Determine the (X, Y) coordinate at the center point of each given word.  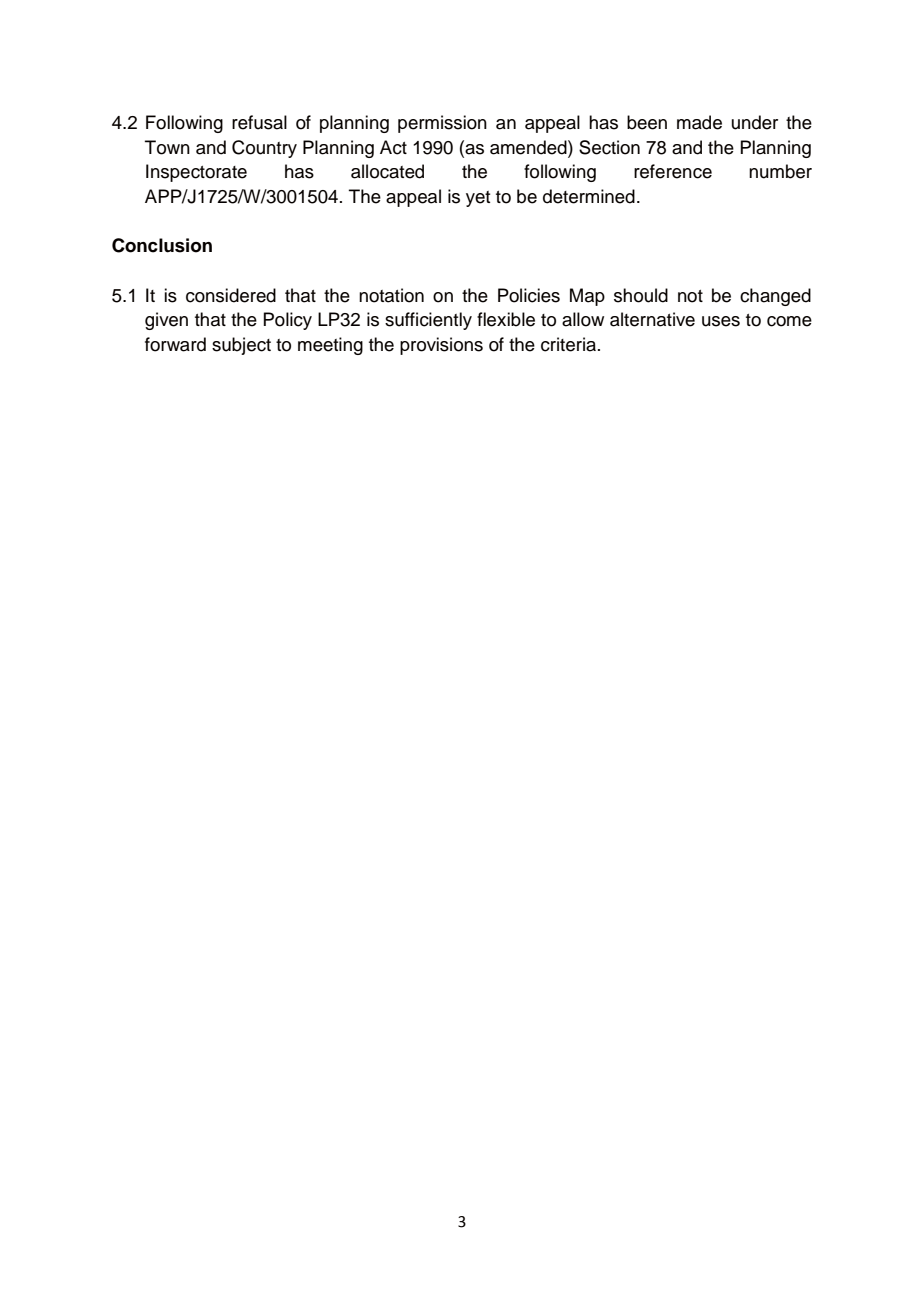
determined (589, 196)
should (641, 295)
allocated (387, 171)
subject (241, 346)
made (699, 122)
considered (231, 295)
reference (673, 171)
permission (442, 124)
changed (775, 297)
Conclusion (162, 245)
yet (478, 199)
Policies (529, 295)
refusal (259, 122)
